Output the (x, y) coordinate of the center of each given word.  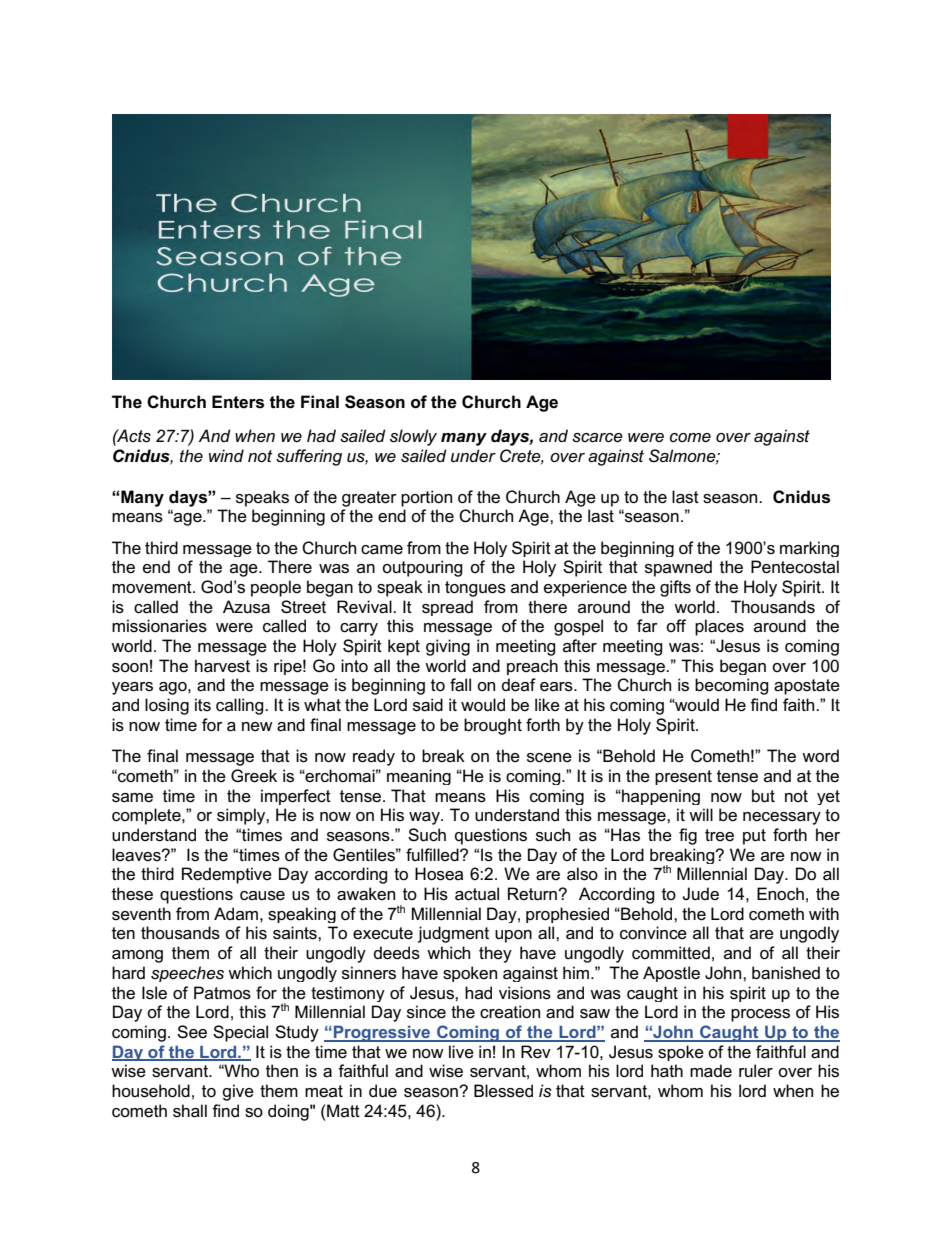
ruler (756, 1071)
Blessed (503, 1091)
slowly (413, 437)
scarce (597, 438)
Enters (238, 402)
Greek (254, 776)
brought (493, 726)
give (238, 1092)
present (683, 777)
